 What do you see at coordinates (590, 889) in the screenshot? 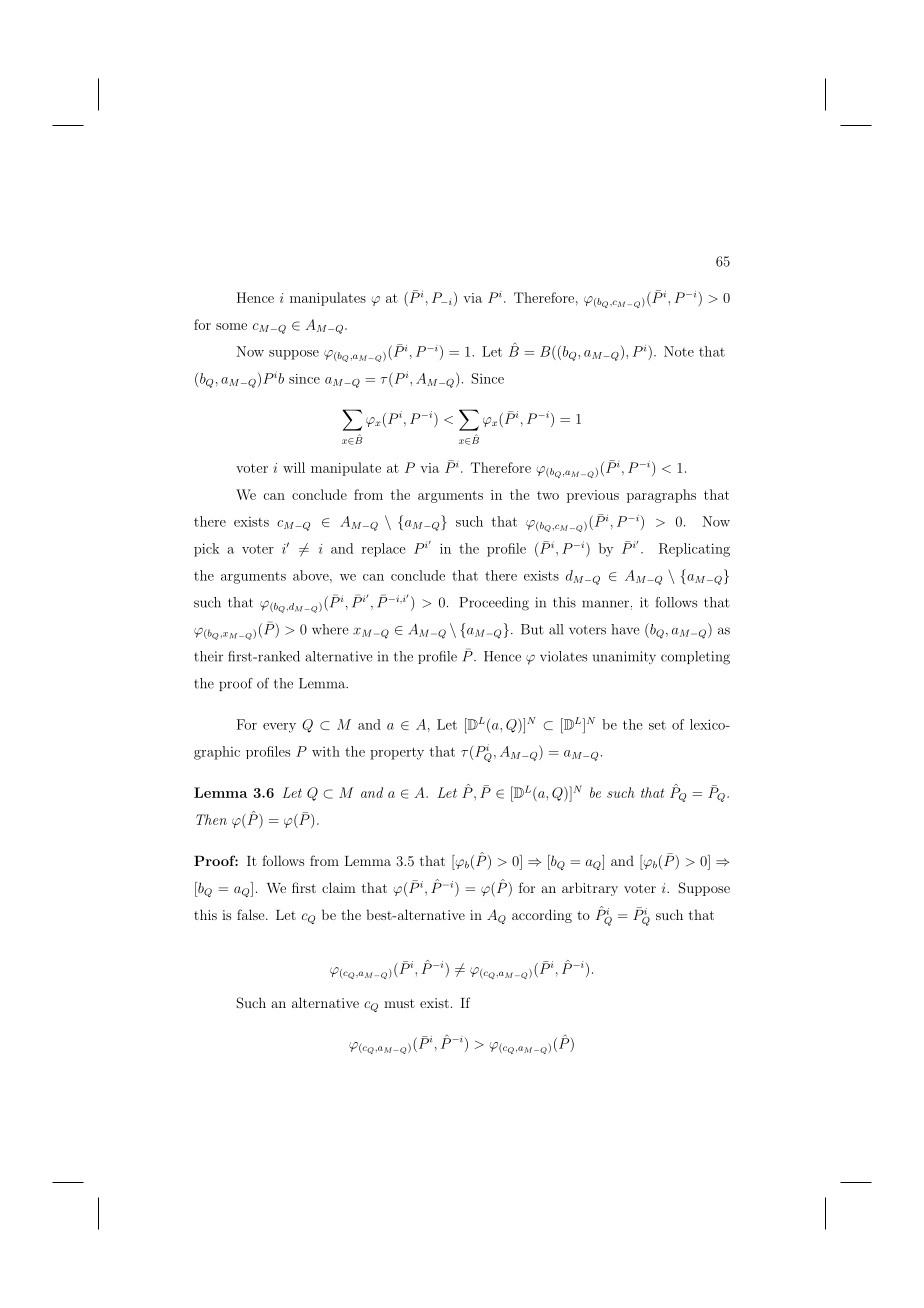
I see `arbitrary` at bounding box center [590, 889].
